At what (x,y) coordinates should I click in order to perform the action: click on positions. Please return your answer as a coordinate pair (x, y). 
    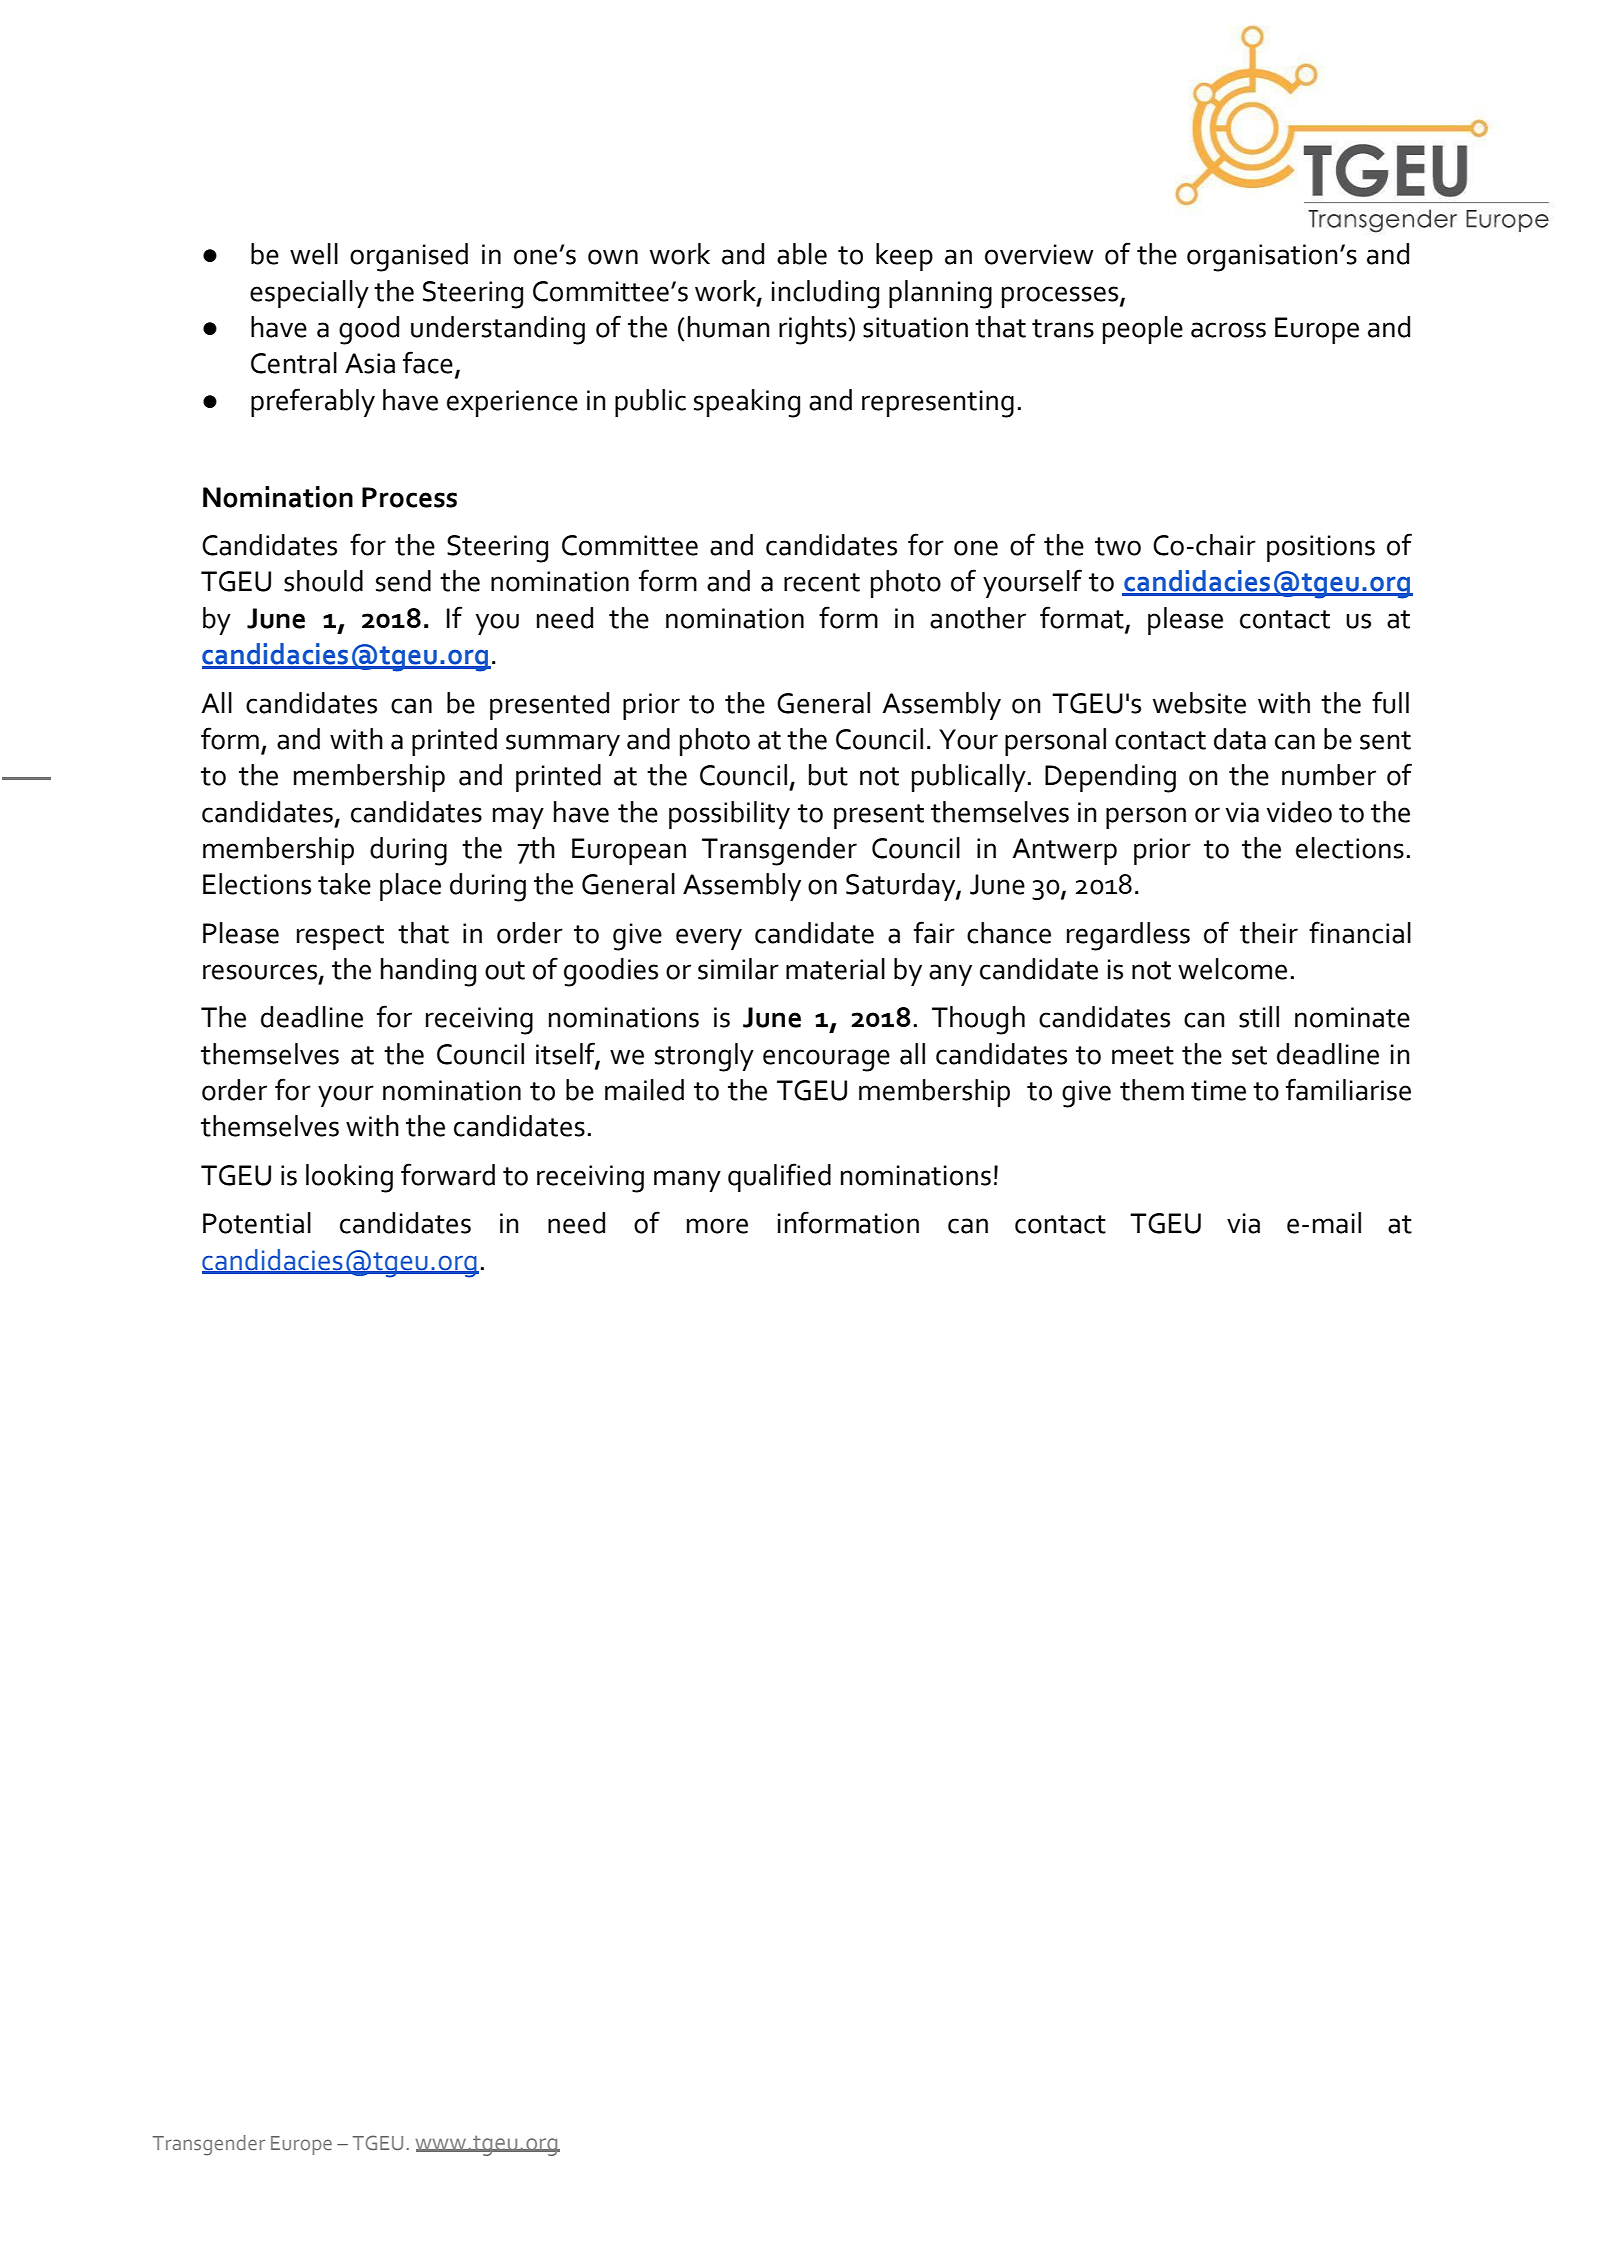
    Looking at the image, I should click on (1321, 548).
